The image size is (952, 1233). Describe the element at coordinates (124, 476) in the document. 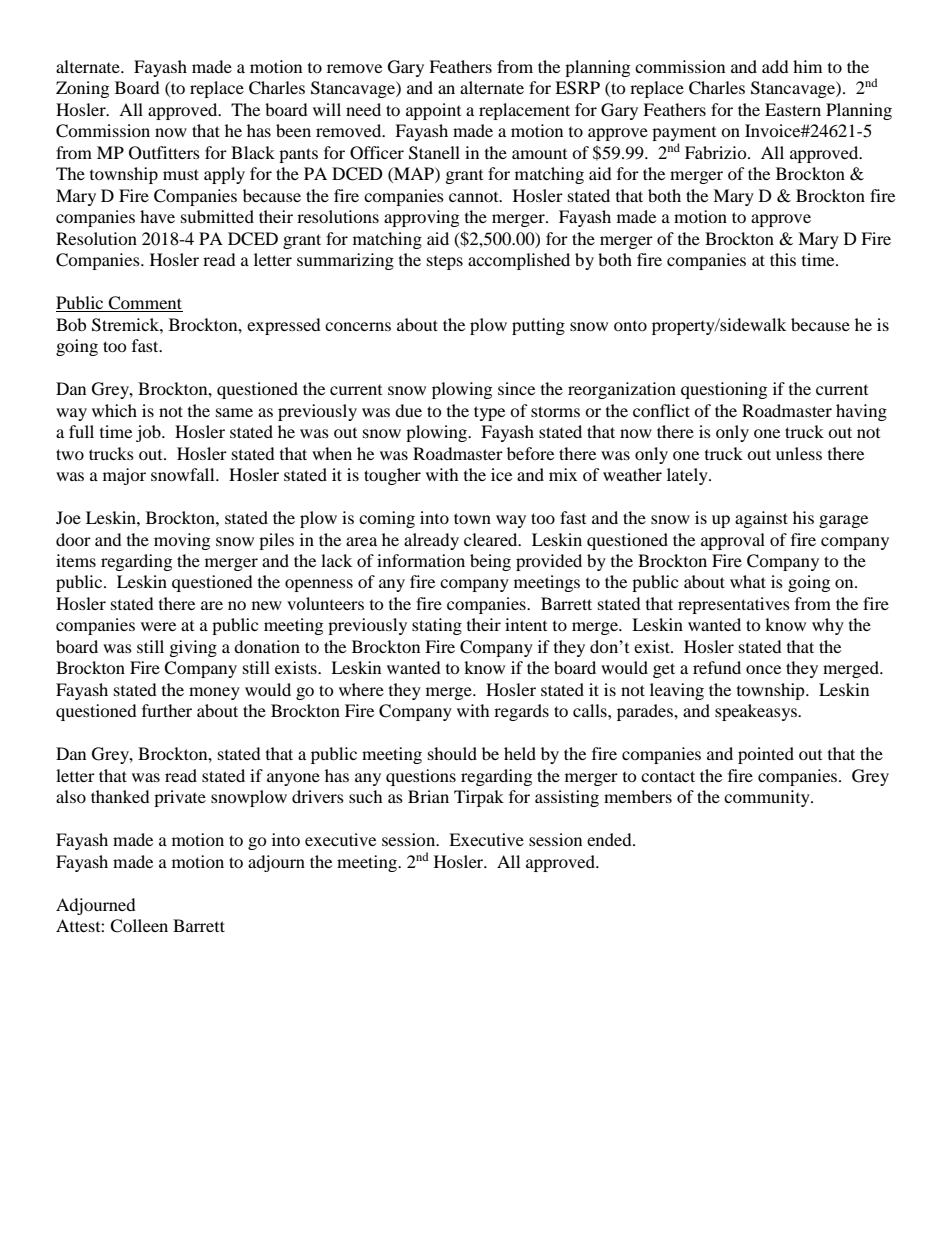

I see `major` at that location.
